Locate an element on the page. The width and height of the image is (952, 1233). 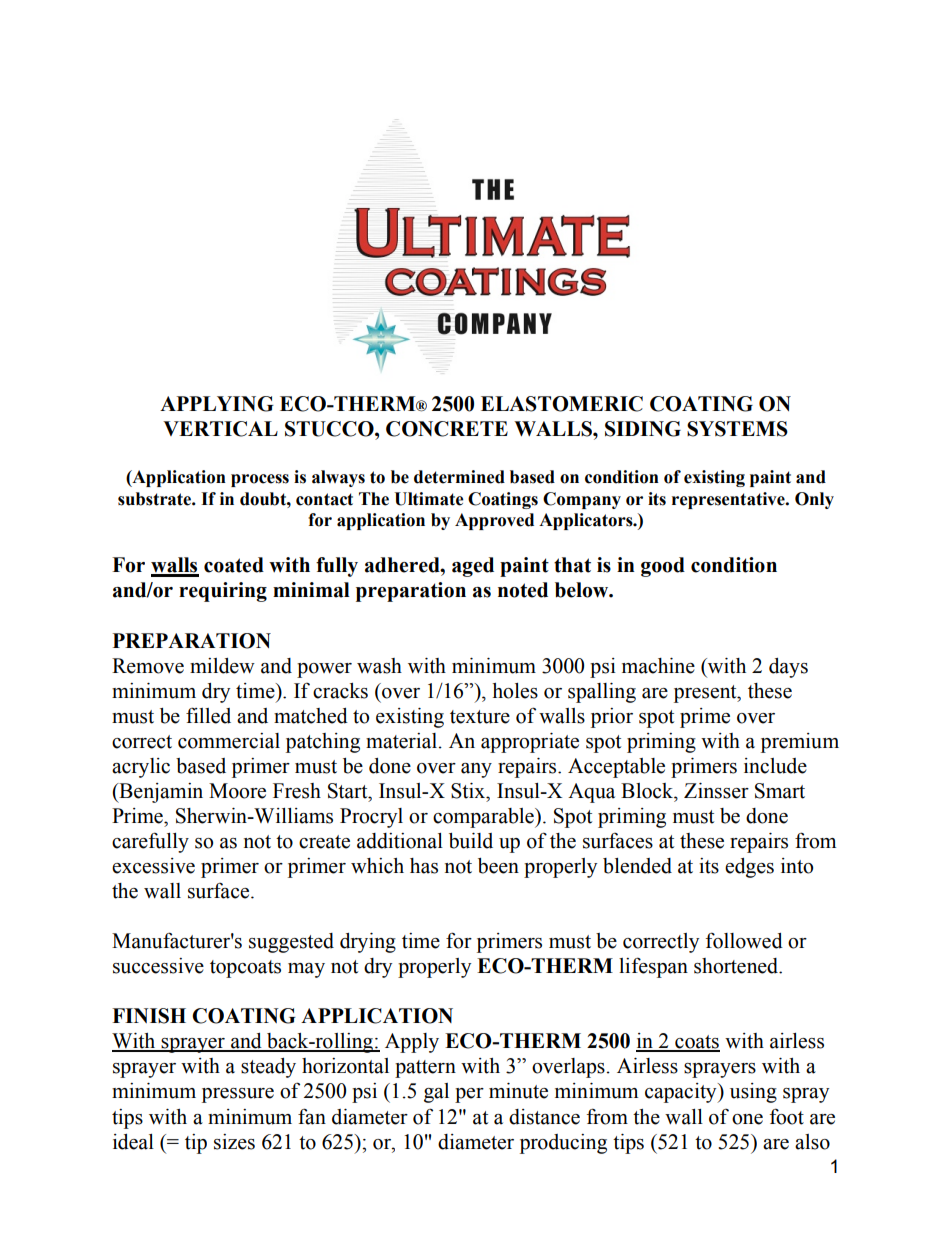
sizes is located at coordinates (234, 1142).
